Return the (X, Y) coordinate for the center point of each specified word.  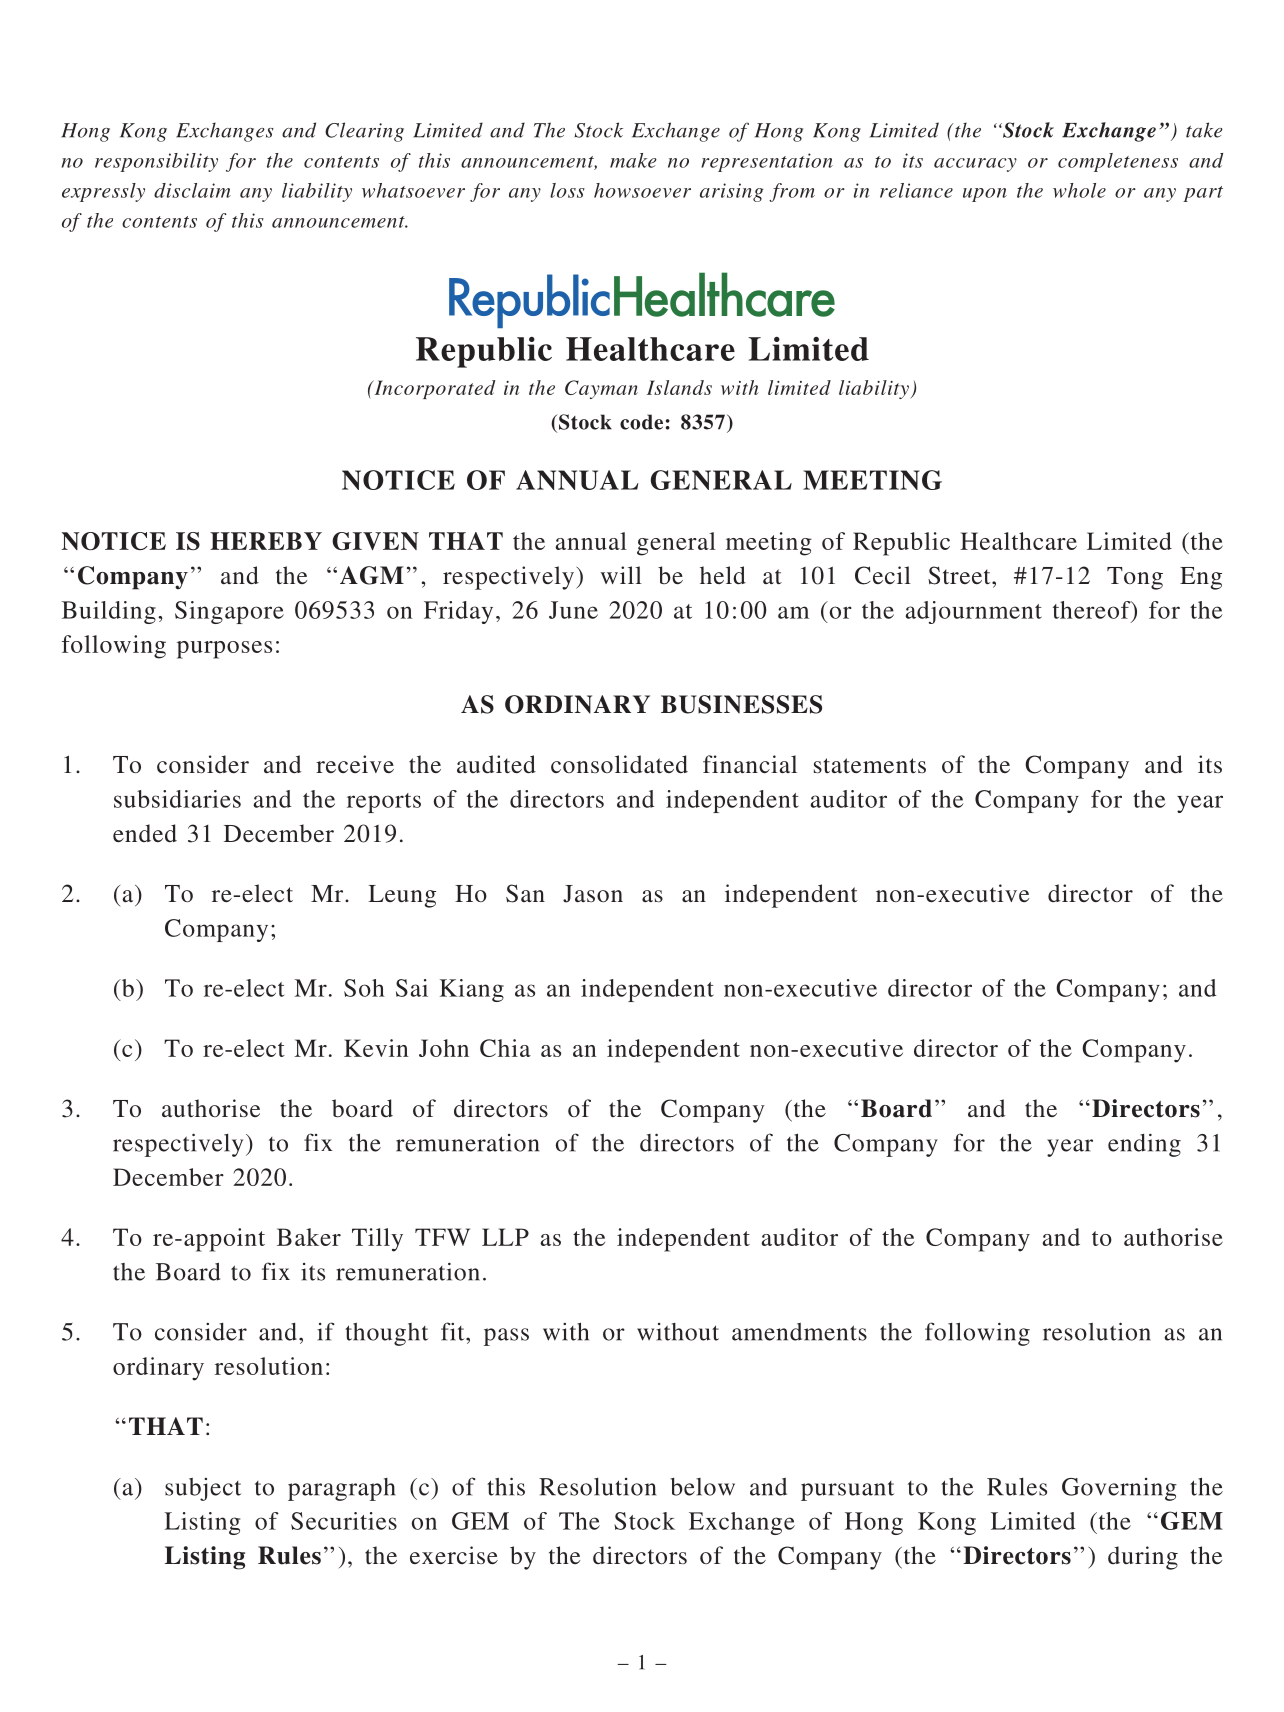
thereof (1093, 611)
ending (1144, 1145)
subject (203, 1489)
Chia (505, 1048)
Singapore (229, 612)
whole (1079, 190)
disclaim (192, 190)
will (621, 575)
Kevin (376, 1048)
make (633, 160)
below (703, 1487)
